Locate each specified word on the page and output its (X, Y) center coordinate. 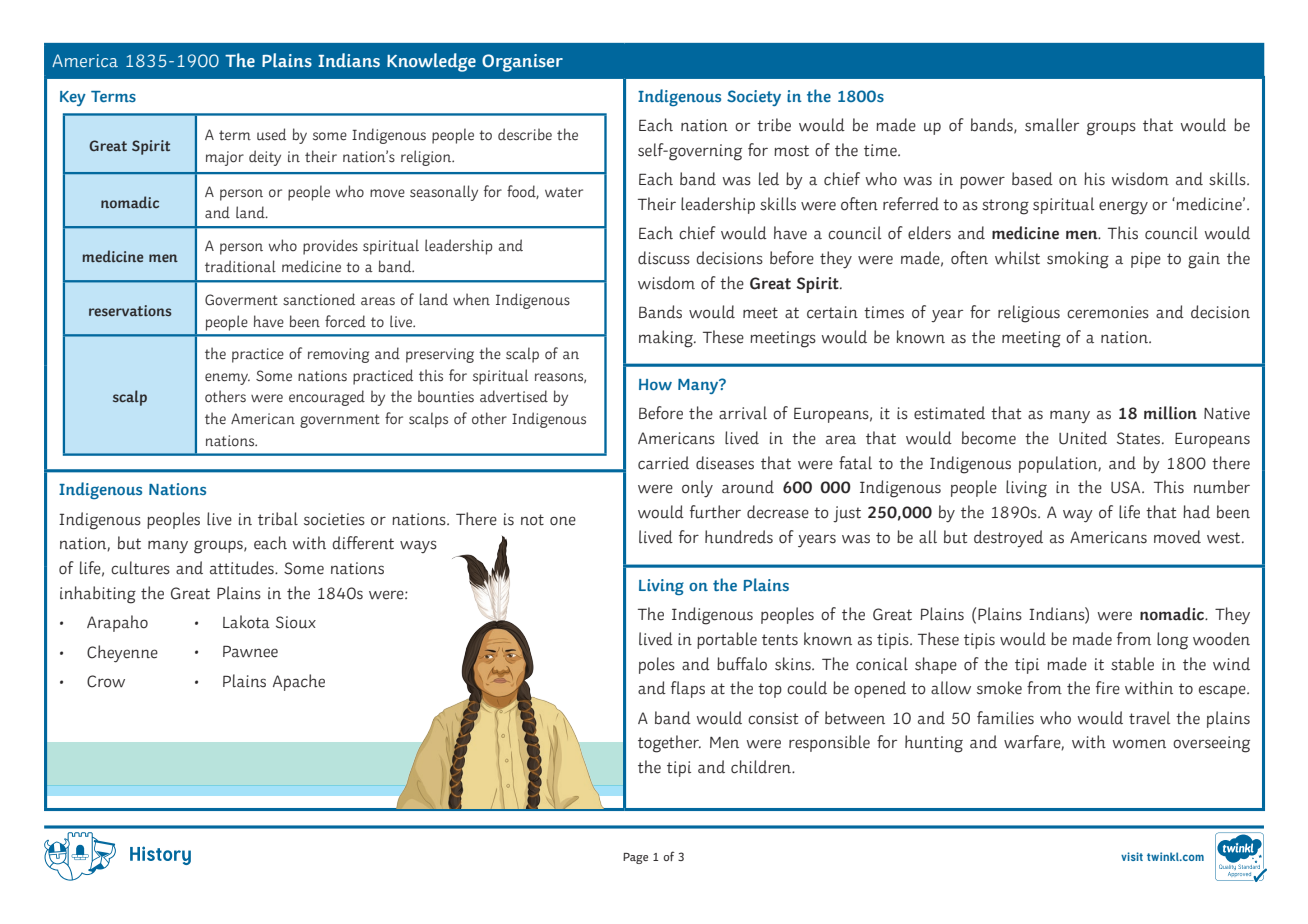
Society (754, 98)
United (1083, 438)
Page (635, 858)
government (340, 421)
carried (663, 463)
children (762, 767)
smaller (1052, 125)
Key (73, 98)
